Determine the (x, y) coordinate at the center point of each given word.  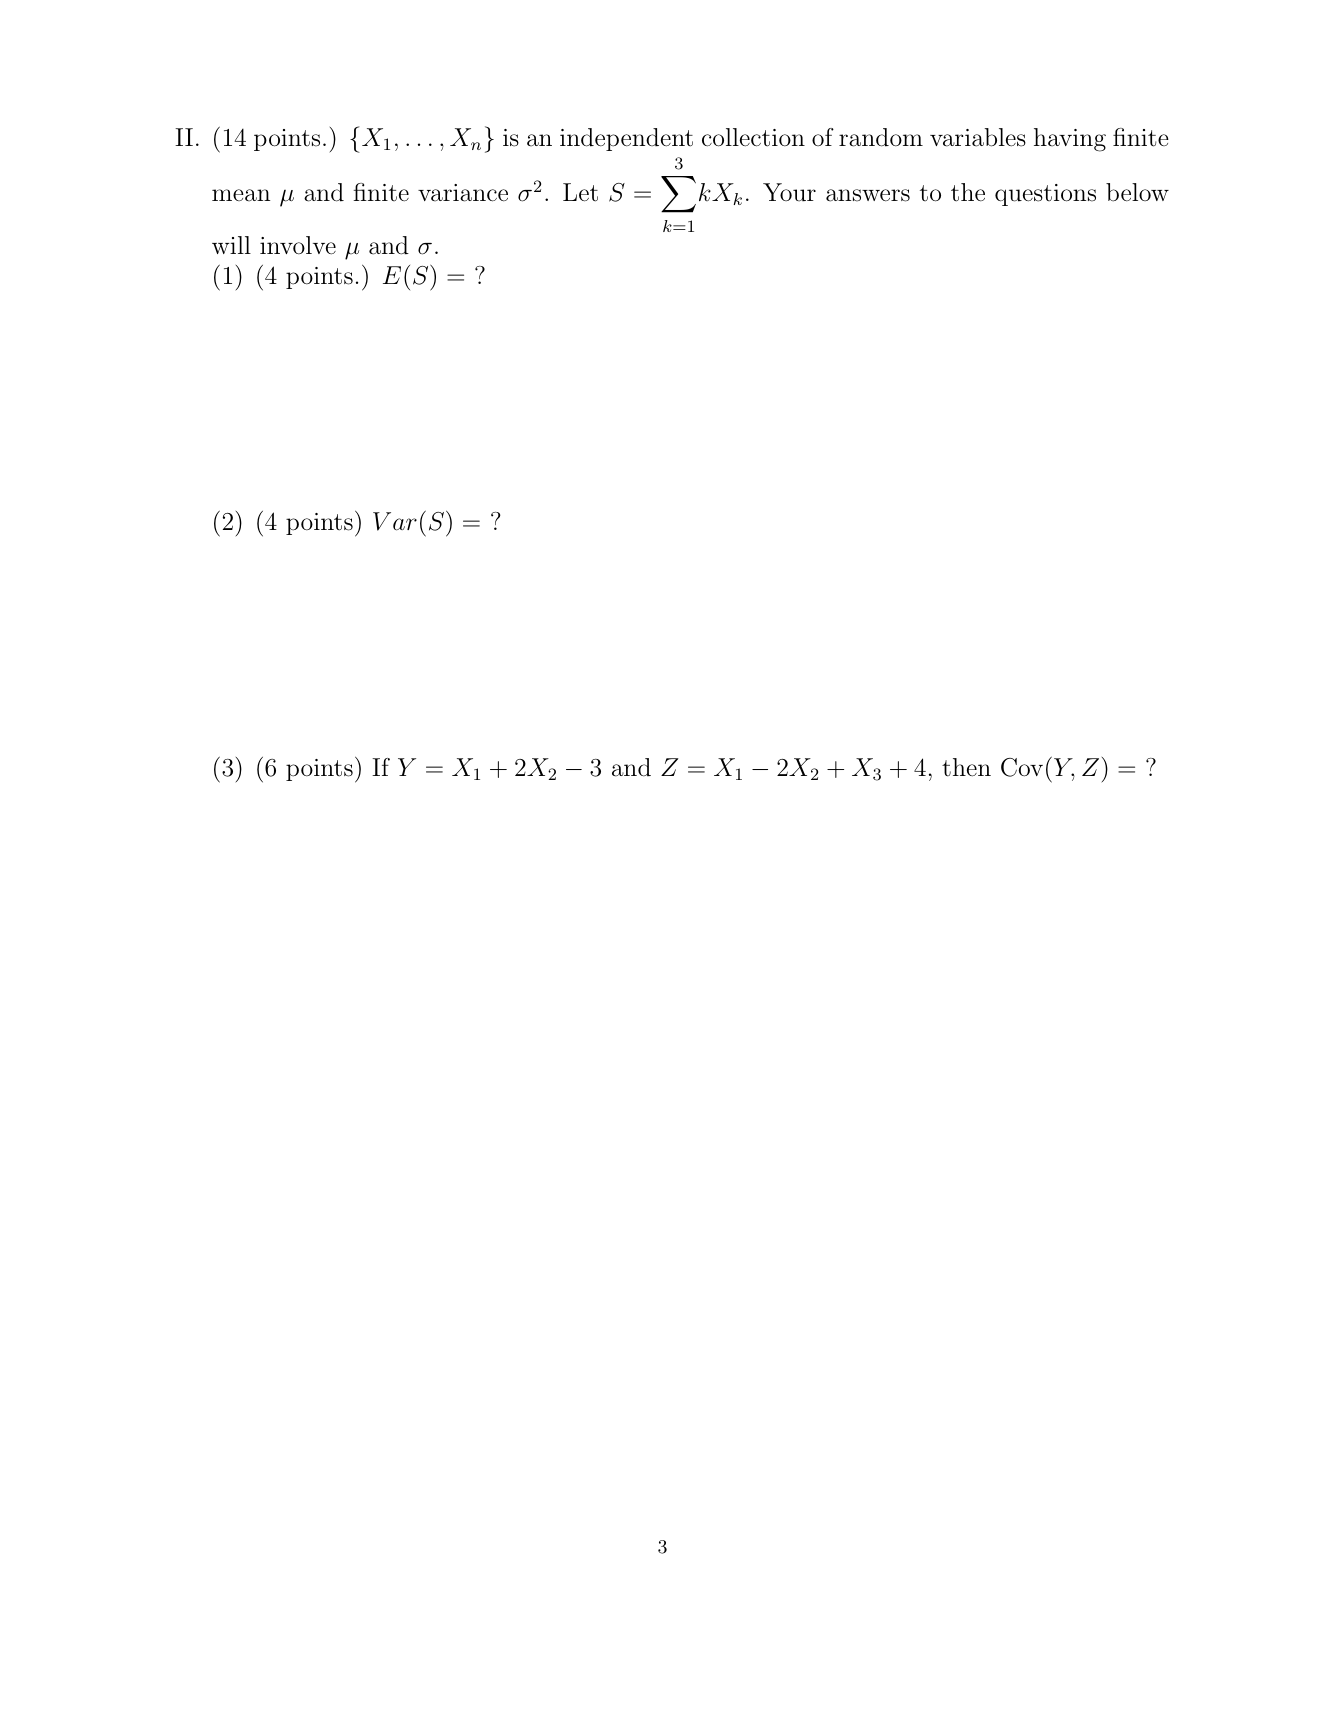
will (231, 245)
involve (298, 245)
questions (1045, 195)
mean (241, 195)
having (1070, 140)
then (966, 767)
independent (626, 139)
